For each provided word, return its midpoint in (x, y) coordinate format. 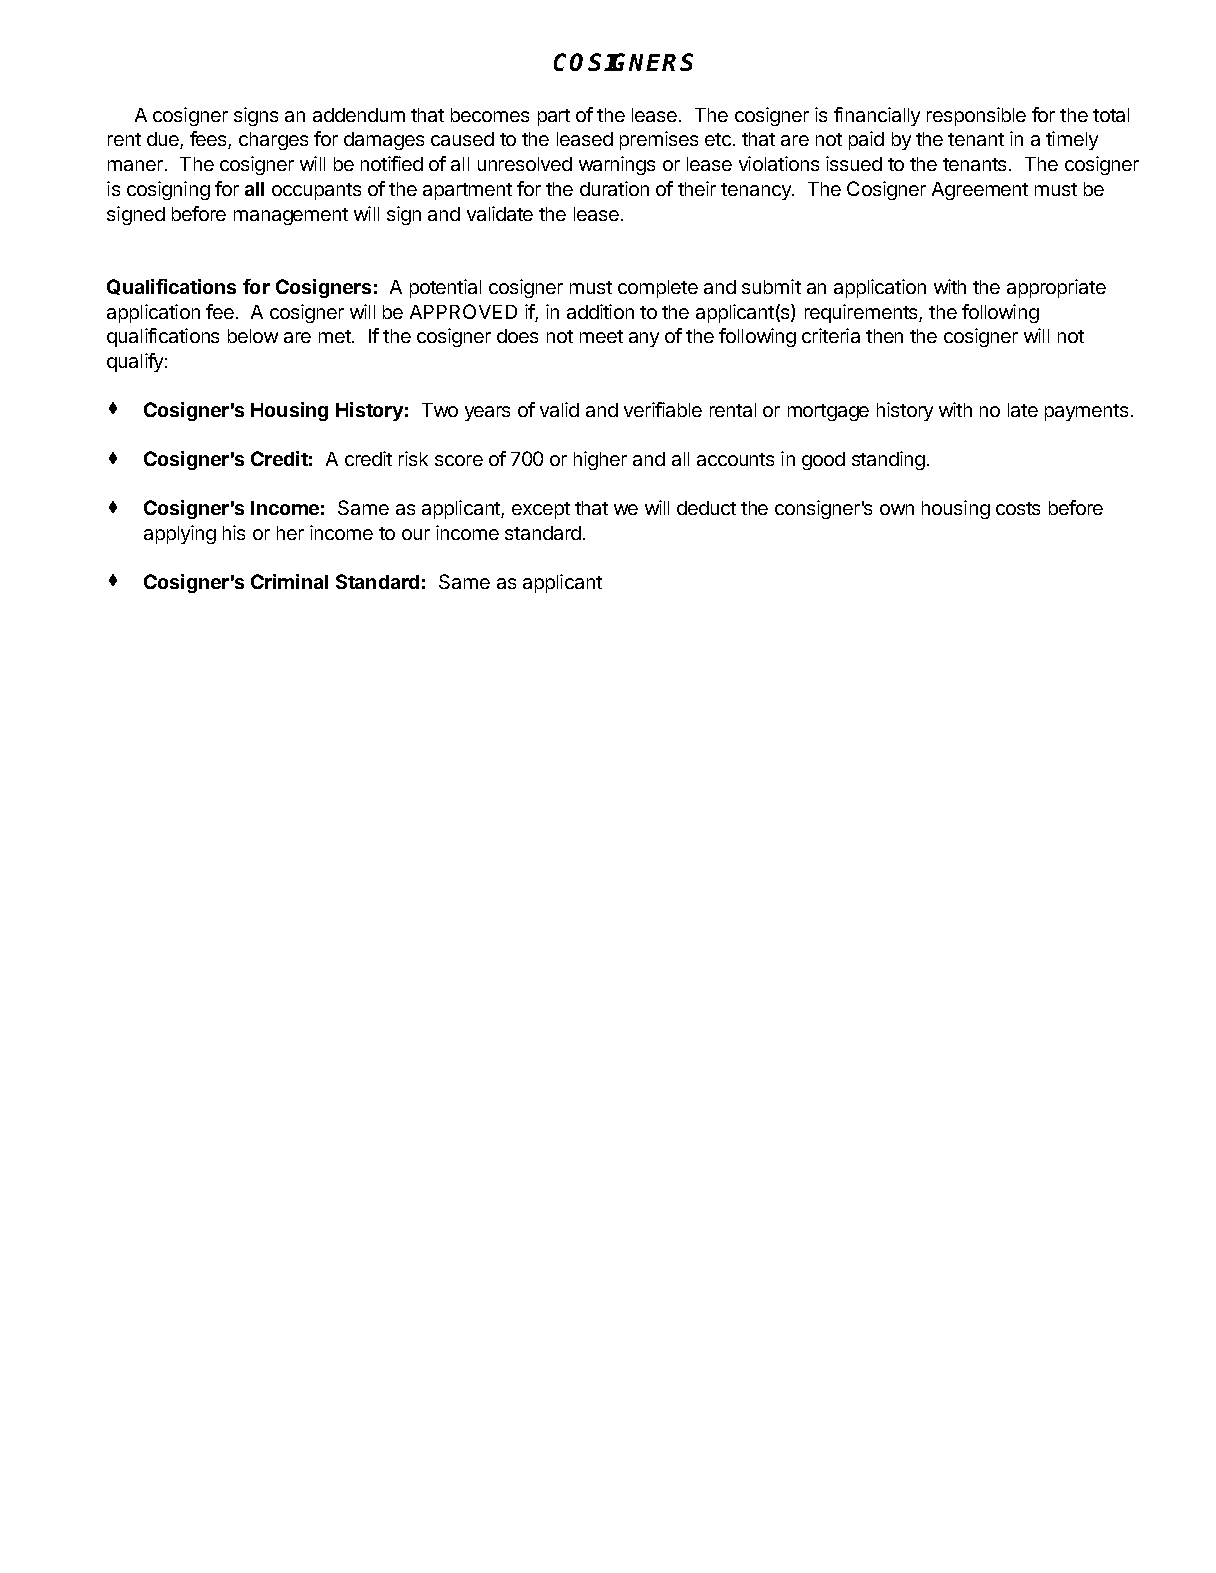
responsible (976, 116)
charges (273, 141)
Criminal (289, 581)
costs (1018, 508)
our (416, 534)
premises (659, 140)
